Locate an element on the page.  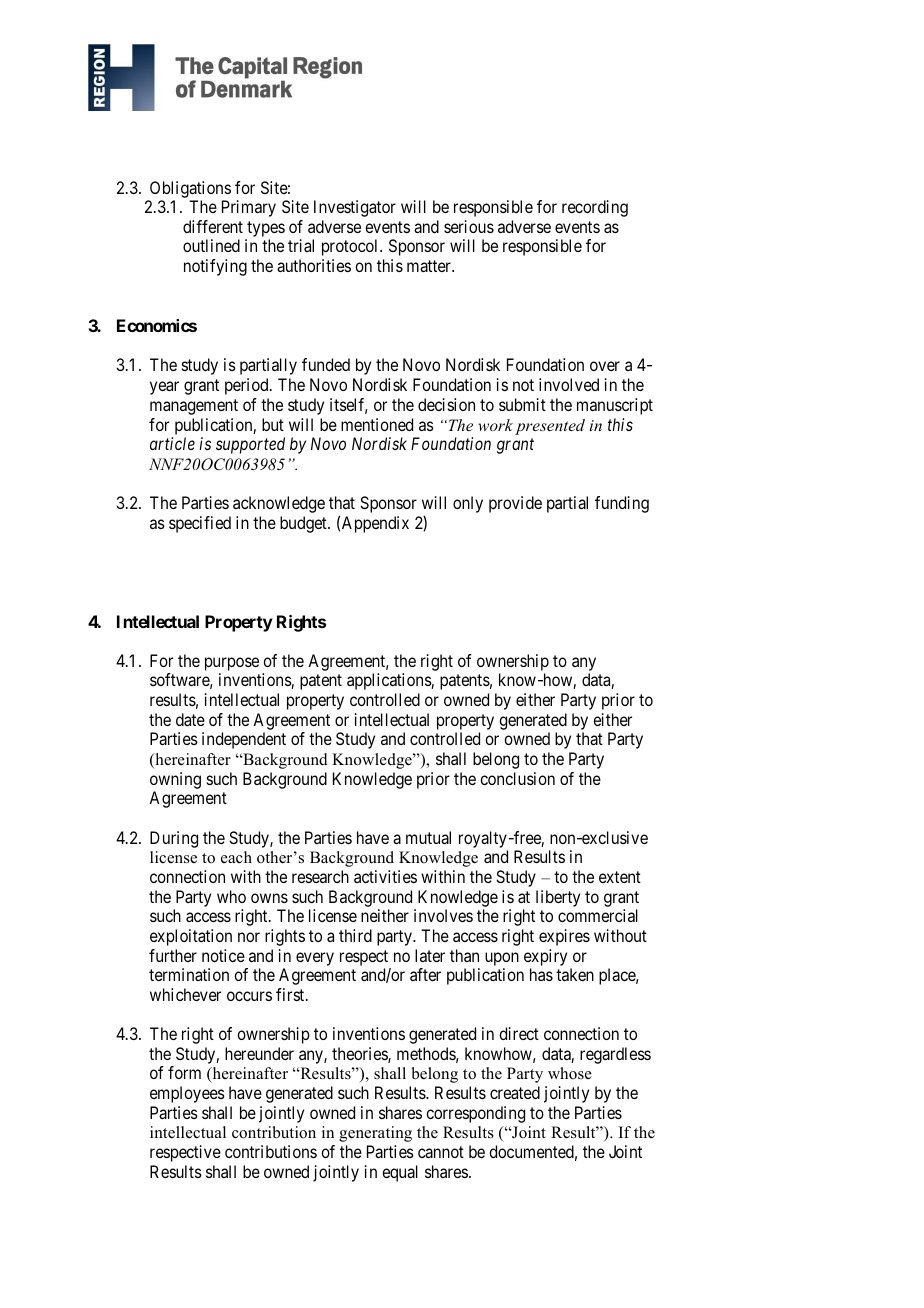
recording is located at coordinates (595, 208).
